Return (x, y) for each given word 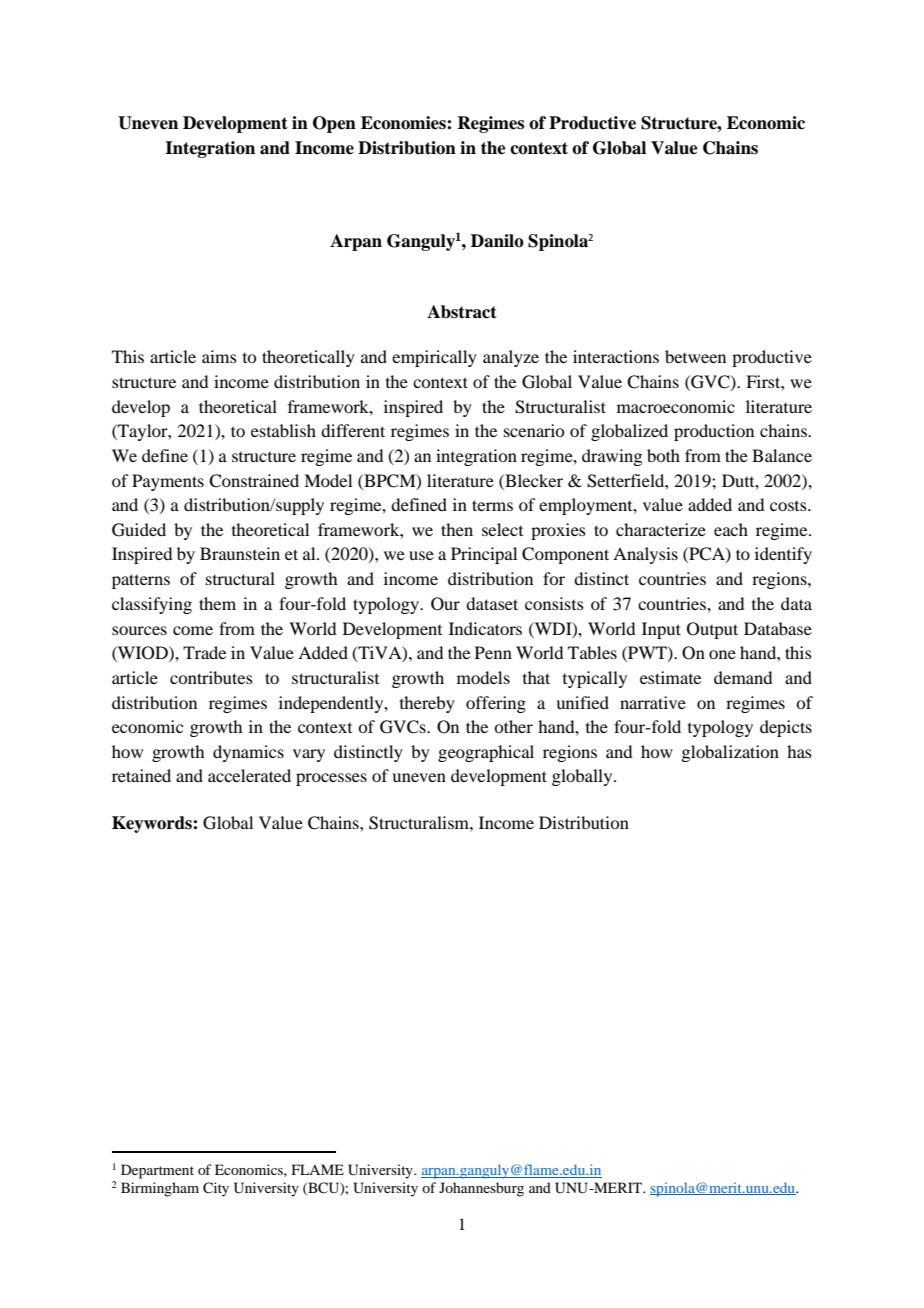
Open (334, 124)
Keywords (153, 824)
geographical (486, 753)
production (714, 432)
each (731, 529)
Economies (404, 123)
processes (331, 779)
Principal (484, 555)
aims (219, 356)
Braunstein (240, 553)
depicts (786, 728)
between (695, 356)
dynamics (248, 753)
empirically (434, 358)
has (799, 751)
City (216, 1189)
